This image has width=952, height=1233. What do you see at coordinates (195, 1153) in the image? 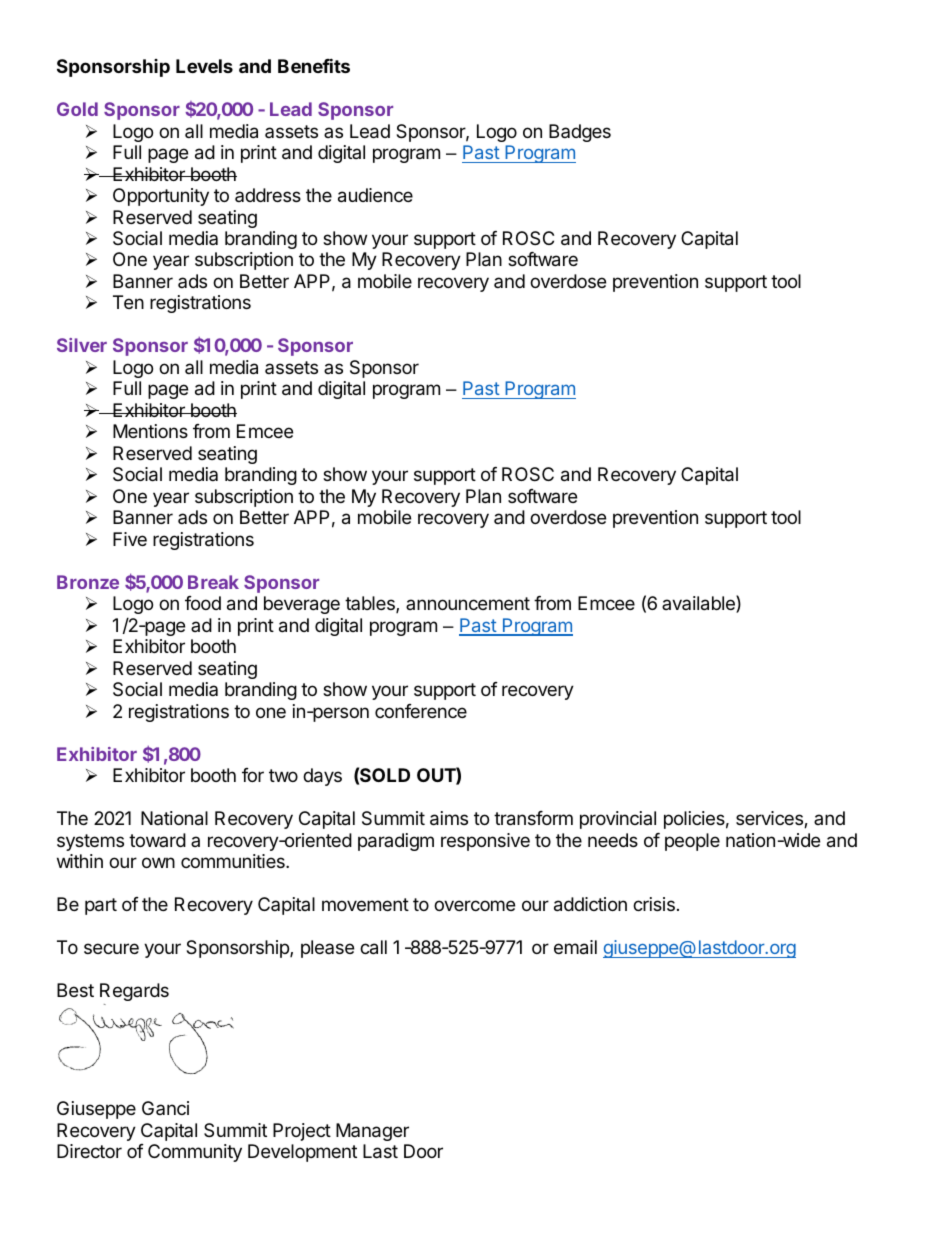
I see `Community` at bounding box center [195, 1153].
